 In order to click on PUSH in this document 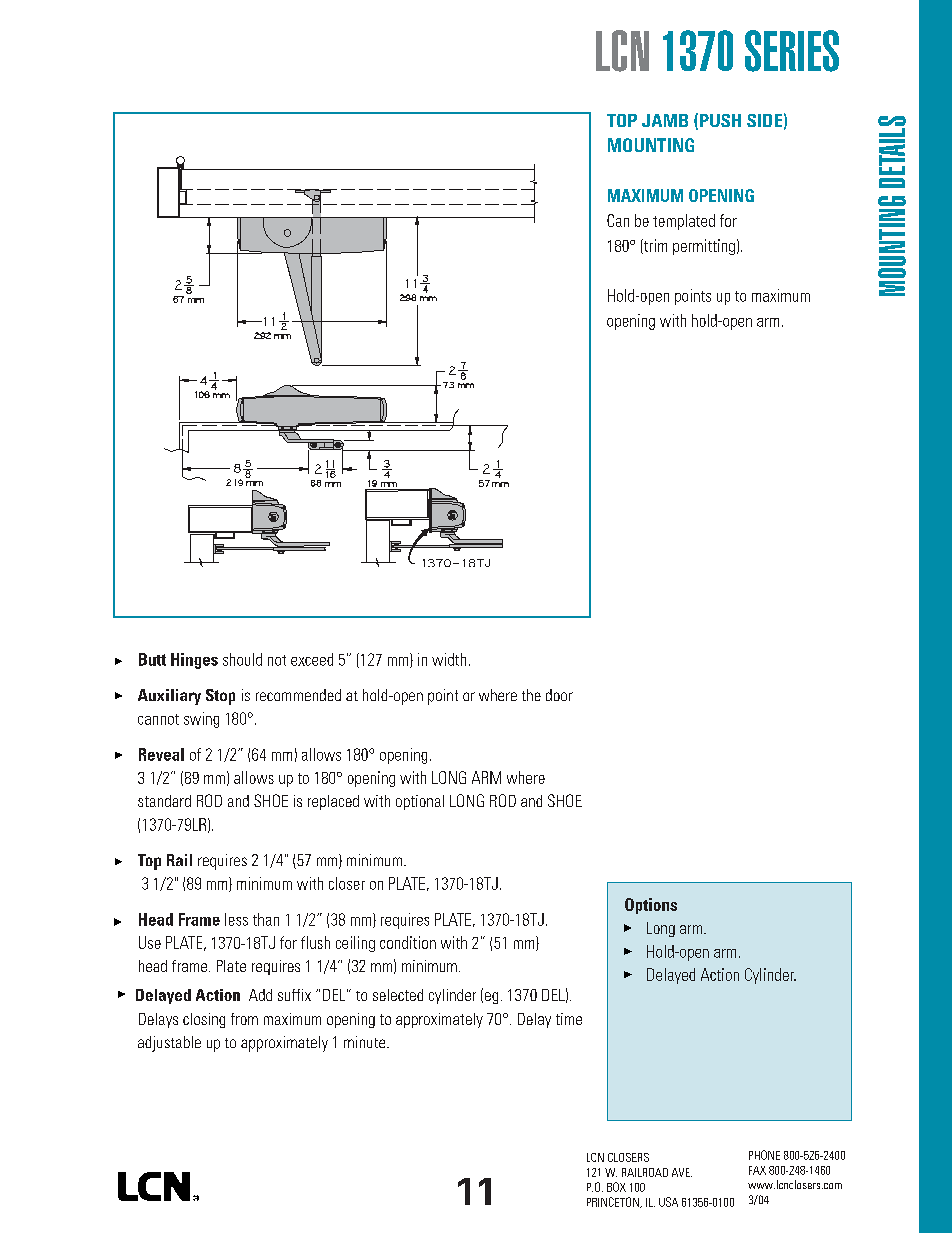, I will do `click(720, 120)`.
